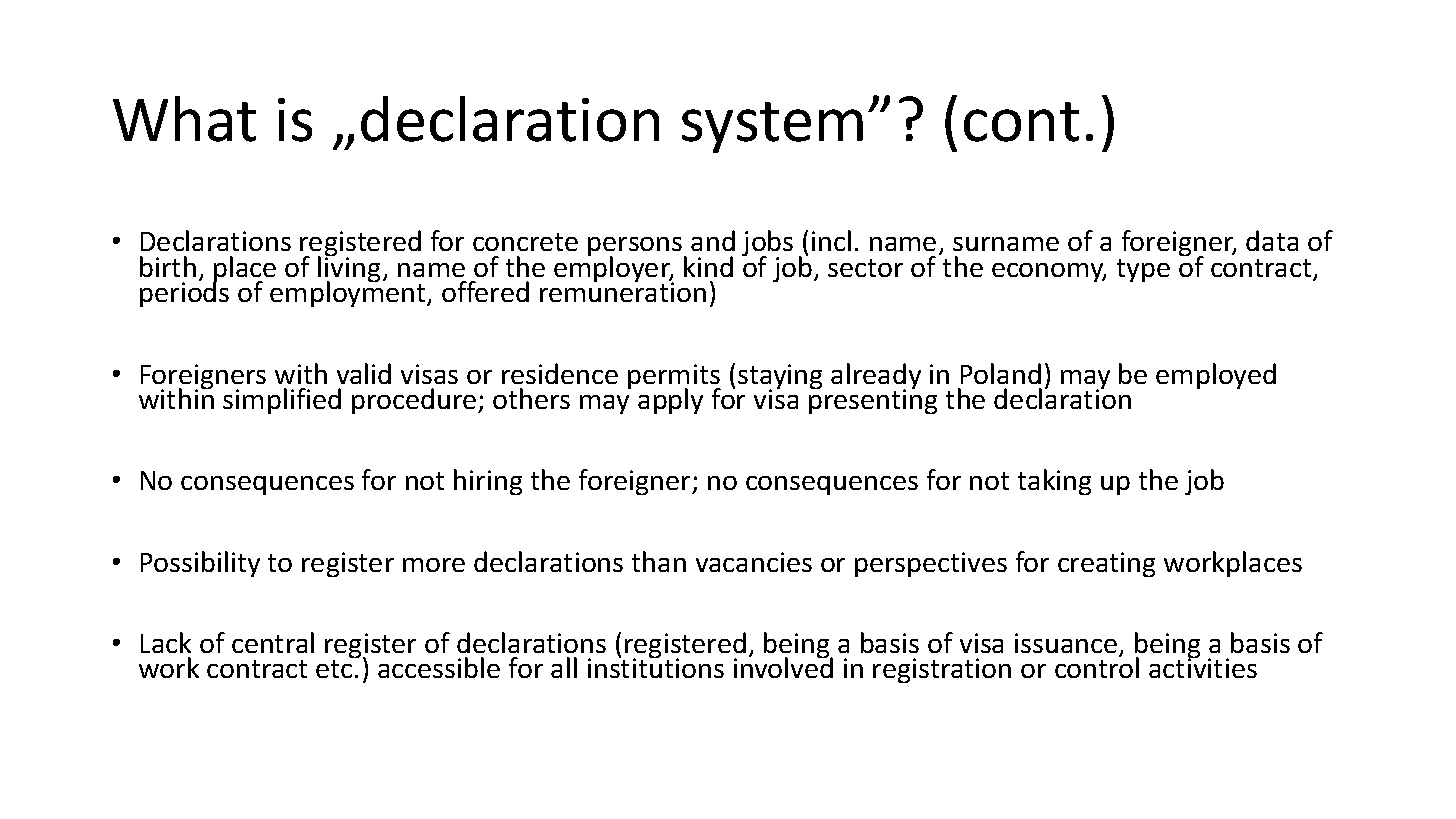  What do you see at coordinates (273, 642) in the screenshot?
I see `central` at bounding box center [273, 642].
